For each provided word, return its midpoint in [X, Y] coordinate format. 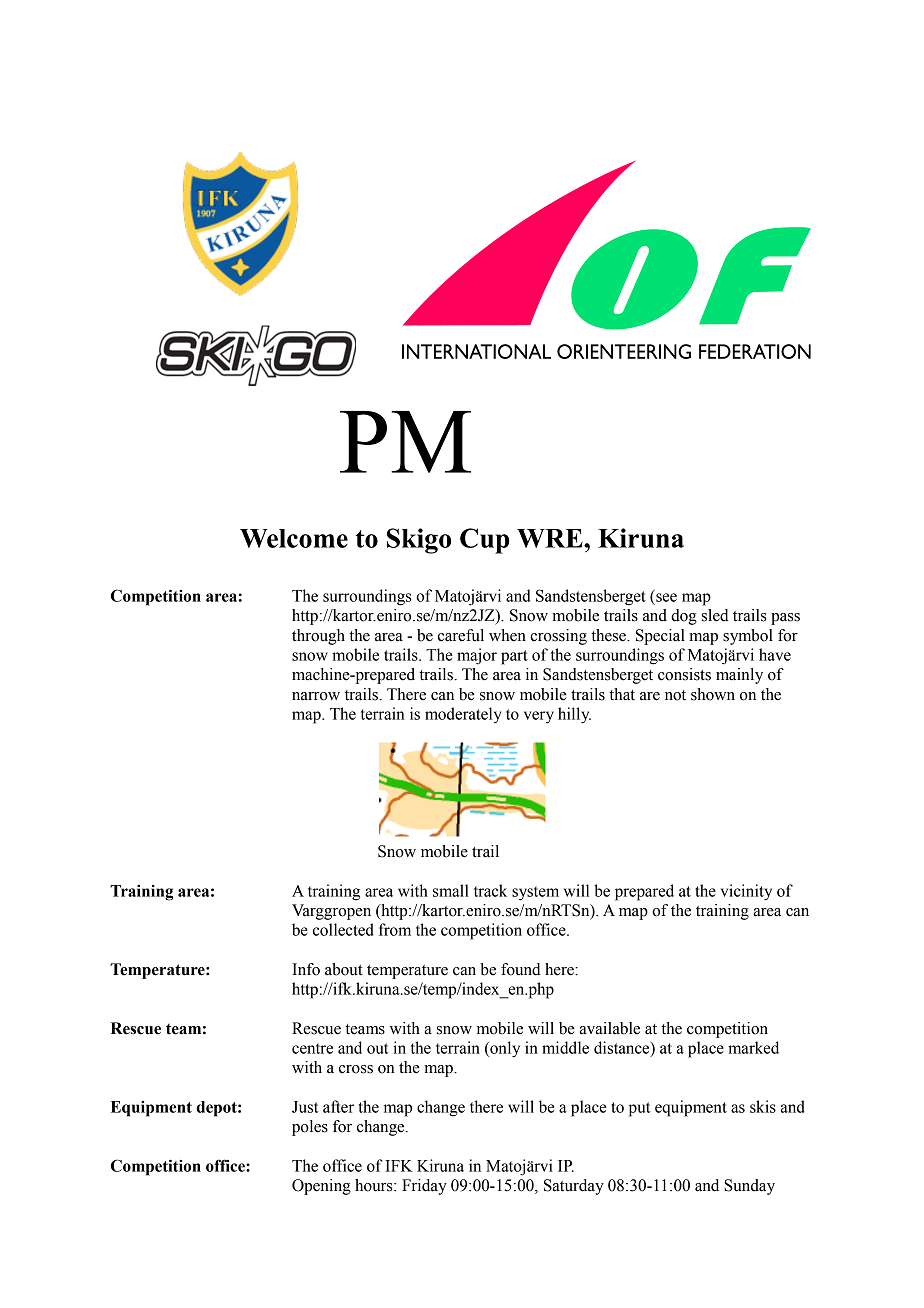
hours [375, 1185]
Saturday [574, 1187]
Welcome [294, 538]
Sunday [749, 1187]
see [666, 597]
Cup [484, 541]
